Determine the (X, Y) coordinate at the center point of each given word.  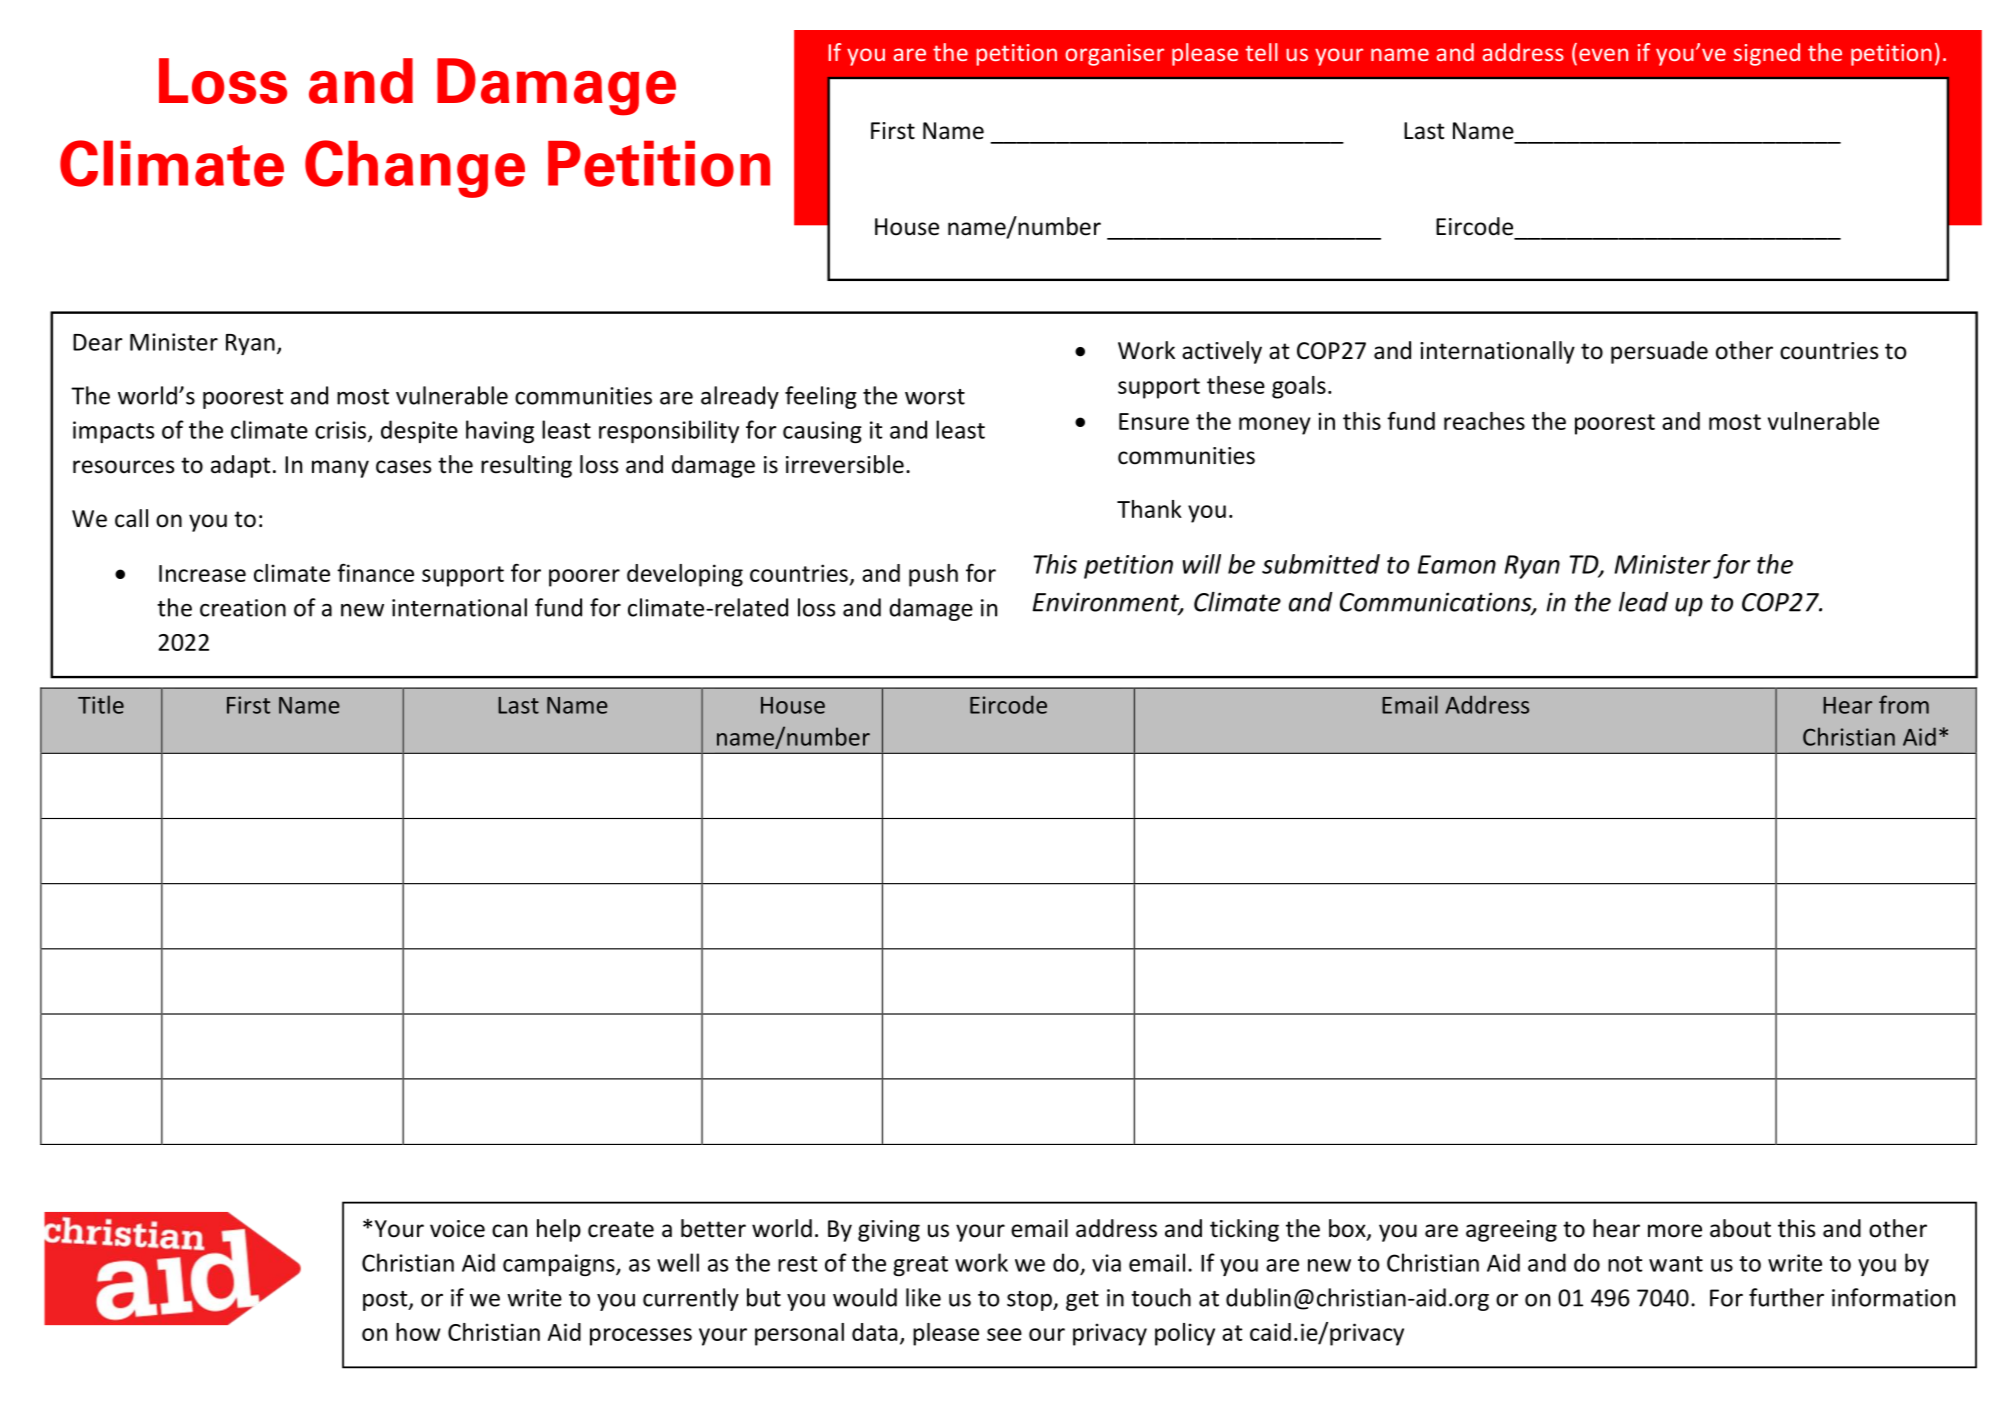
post (386, 1301)
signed (1767, 54)
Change (415, 169)
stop (1030, 1301)
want (1676, 1264)
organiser (1114, 55)
